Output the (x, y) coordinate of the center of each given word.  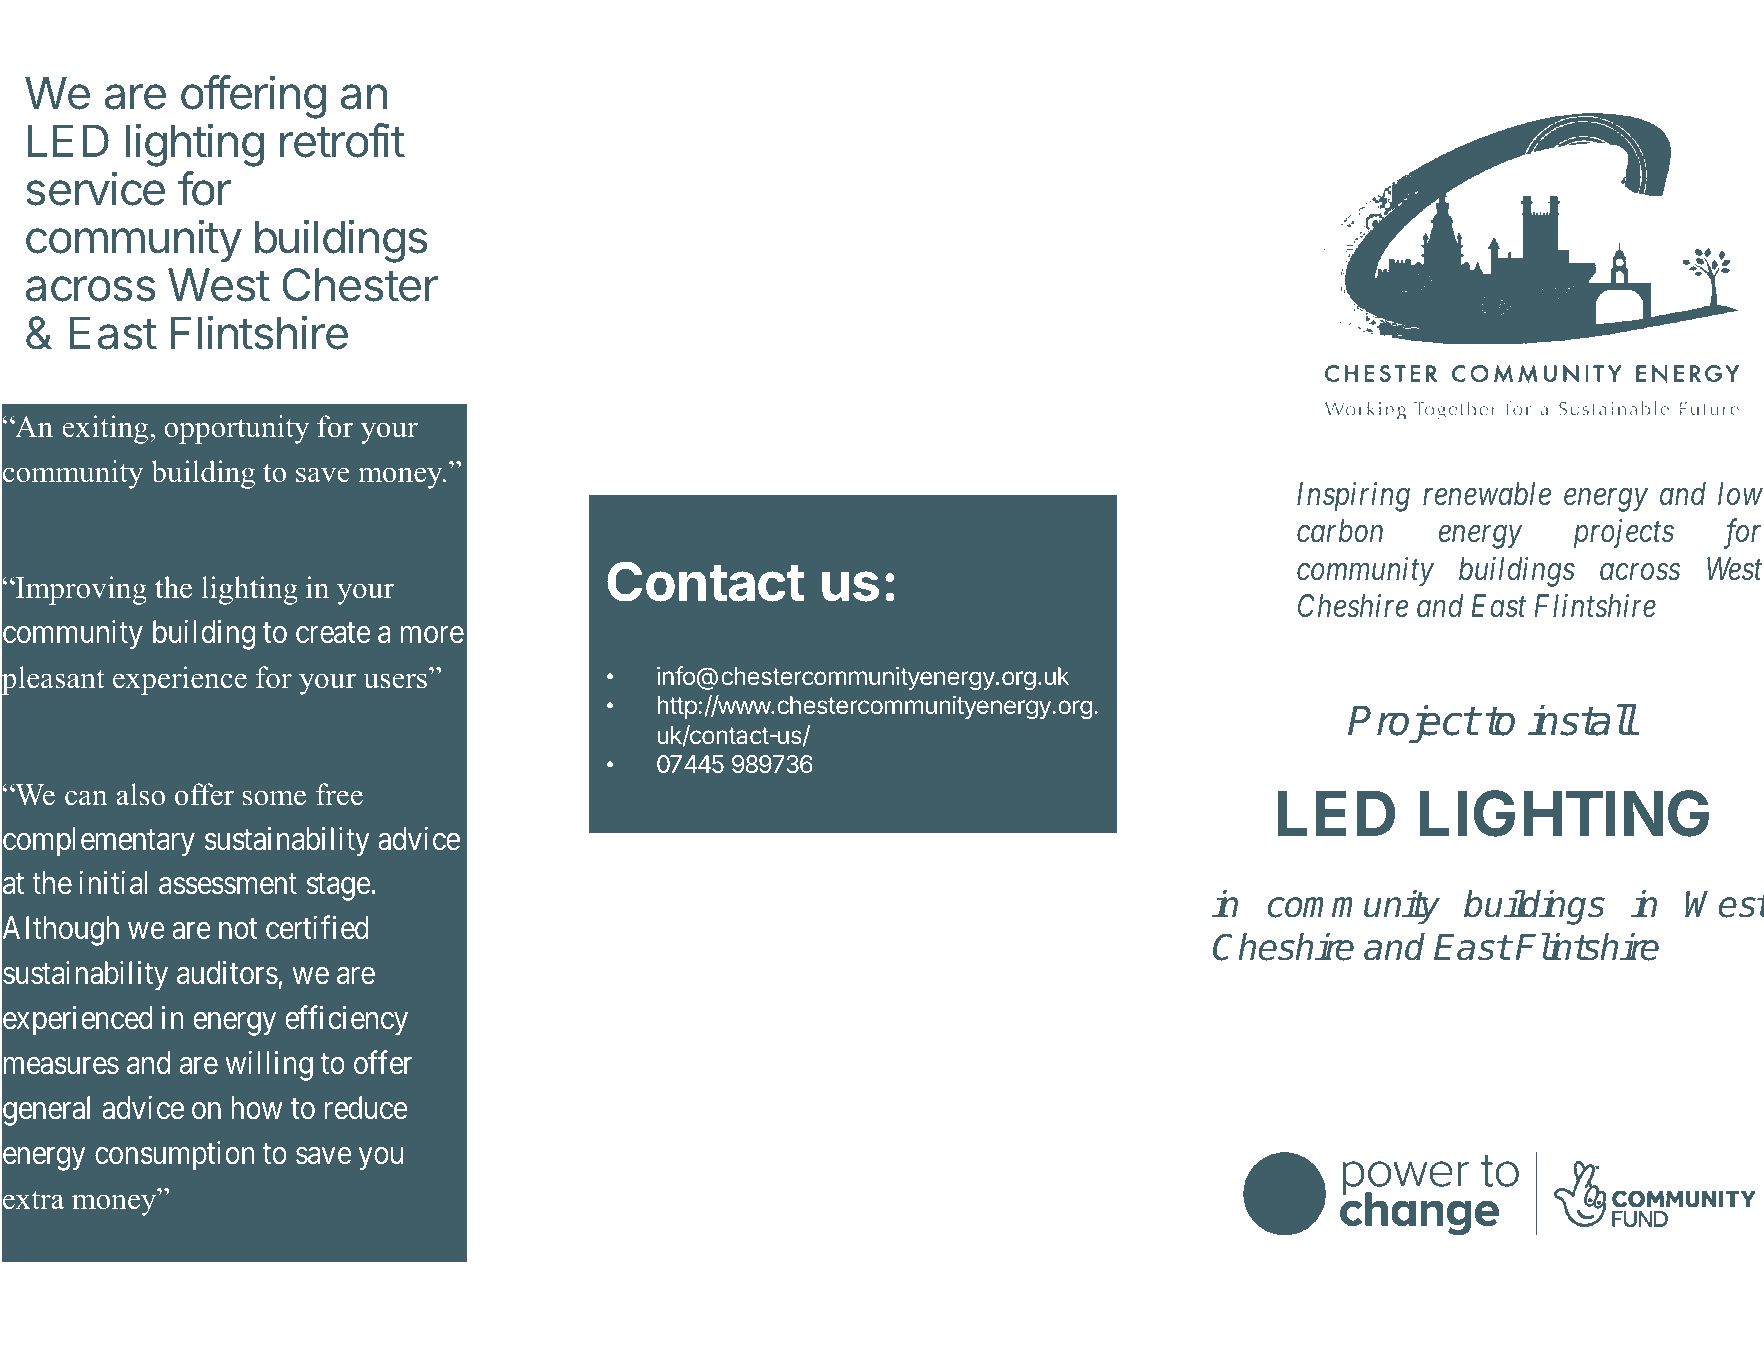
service (95, 188)
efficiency (346, 1021)
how (257, 1108)
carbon (1340, 531)
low (1740, 494)
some (274, 798)
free (339, 794)
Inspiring (1353, 497)
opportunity (236, 429)
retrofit (342, 140)
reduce (366, 1108)
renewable (1487, 494)
